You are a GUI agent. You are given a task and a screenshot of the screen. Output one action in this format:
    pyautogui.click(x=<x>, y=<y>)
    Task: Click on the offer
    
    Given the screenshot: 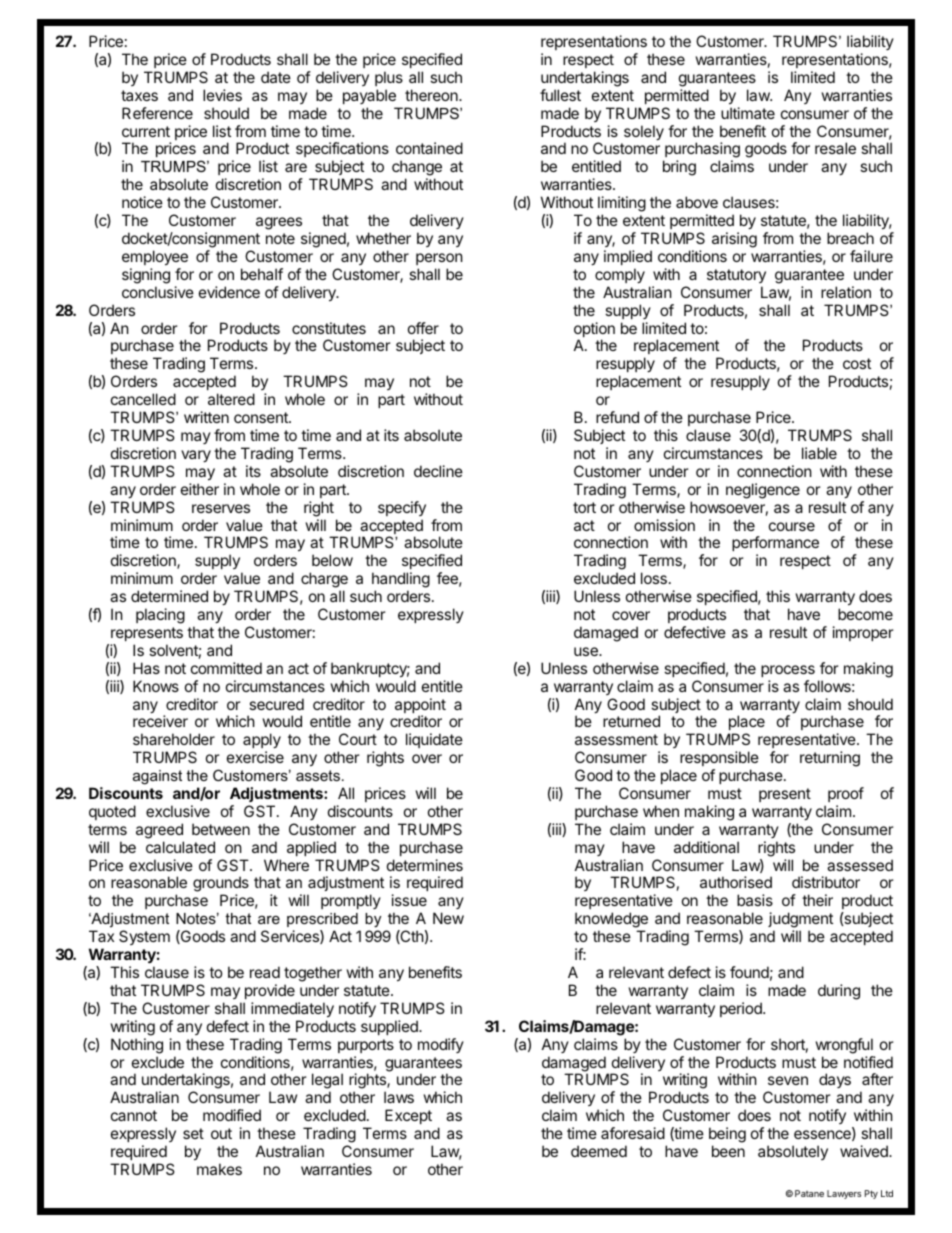 What is the action you would take?
    pyautogui.click(x=423, y=328)
